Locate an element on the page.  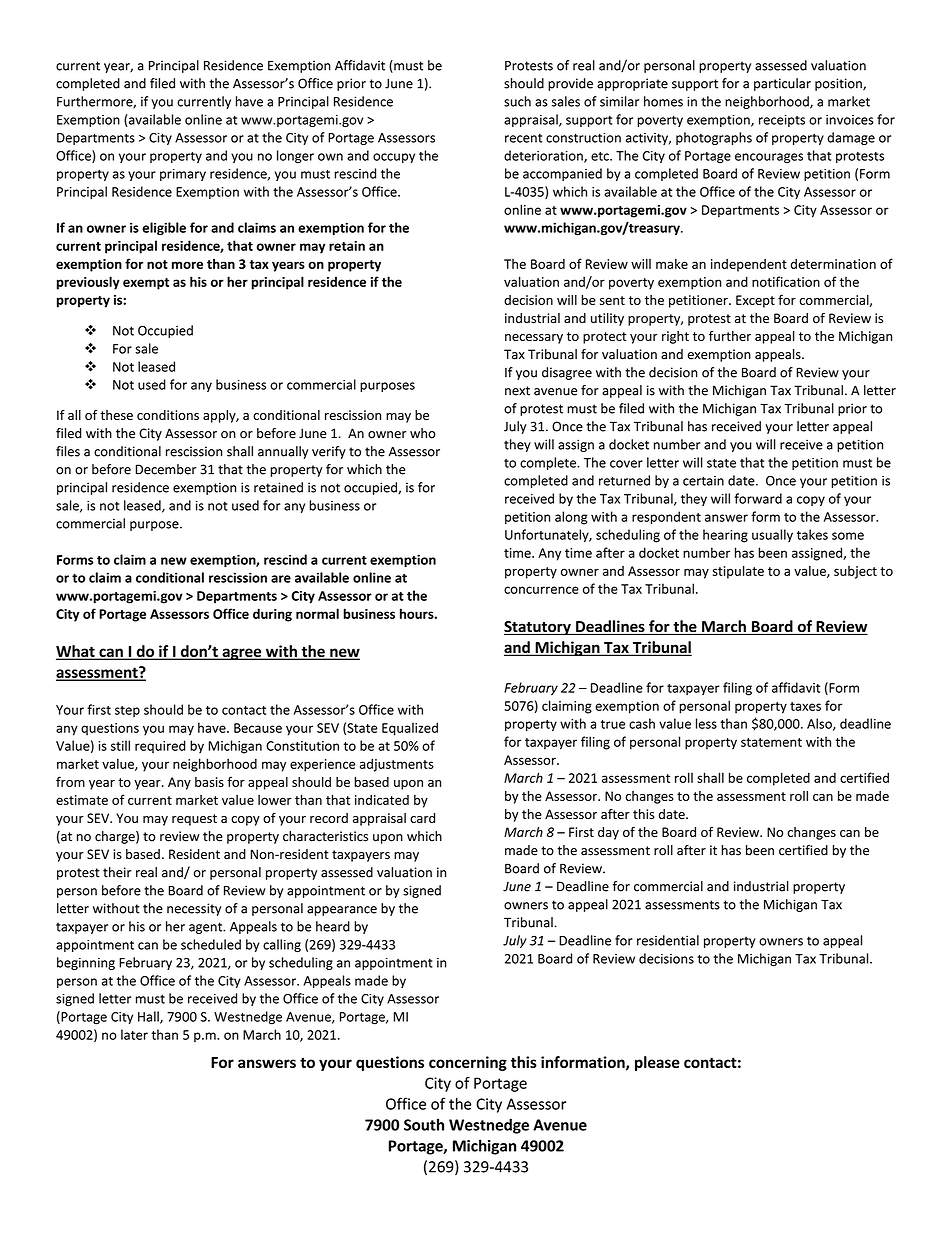
card is located at coordinates (422, 818).
